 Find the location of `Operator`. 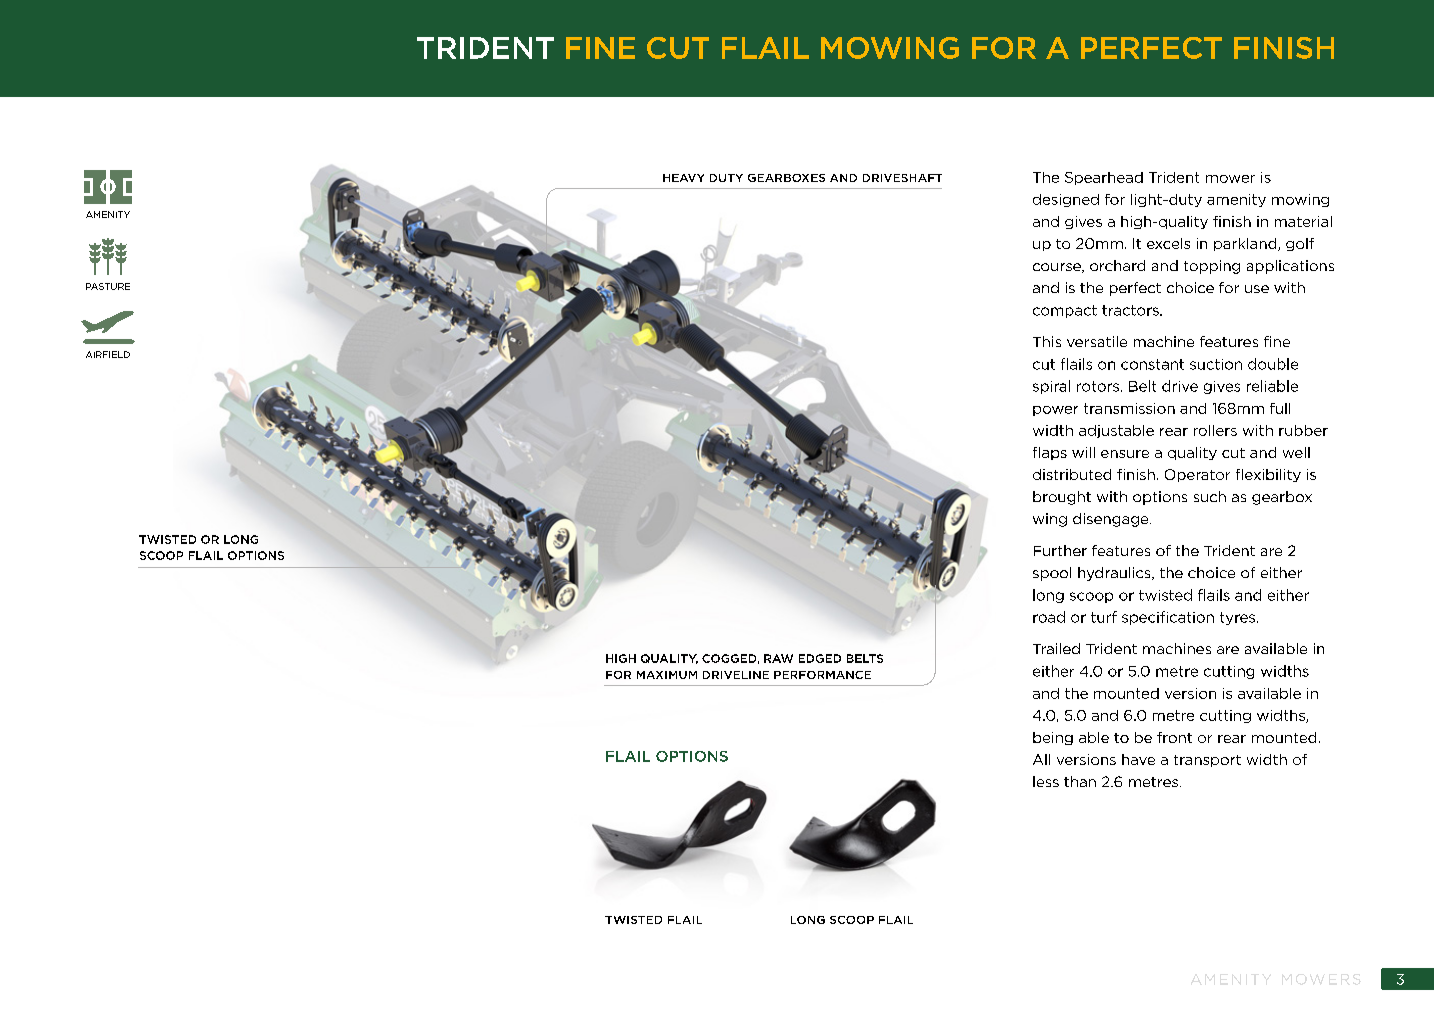

Operator is located at coordinates (1197, 475).
